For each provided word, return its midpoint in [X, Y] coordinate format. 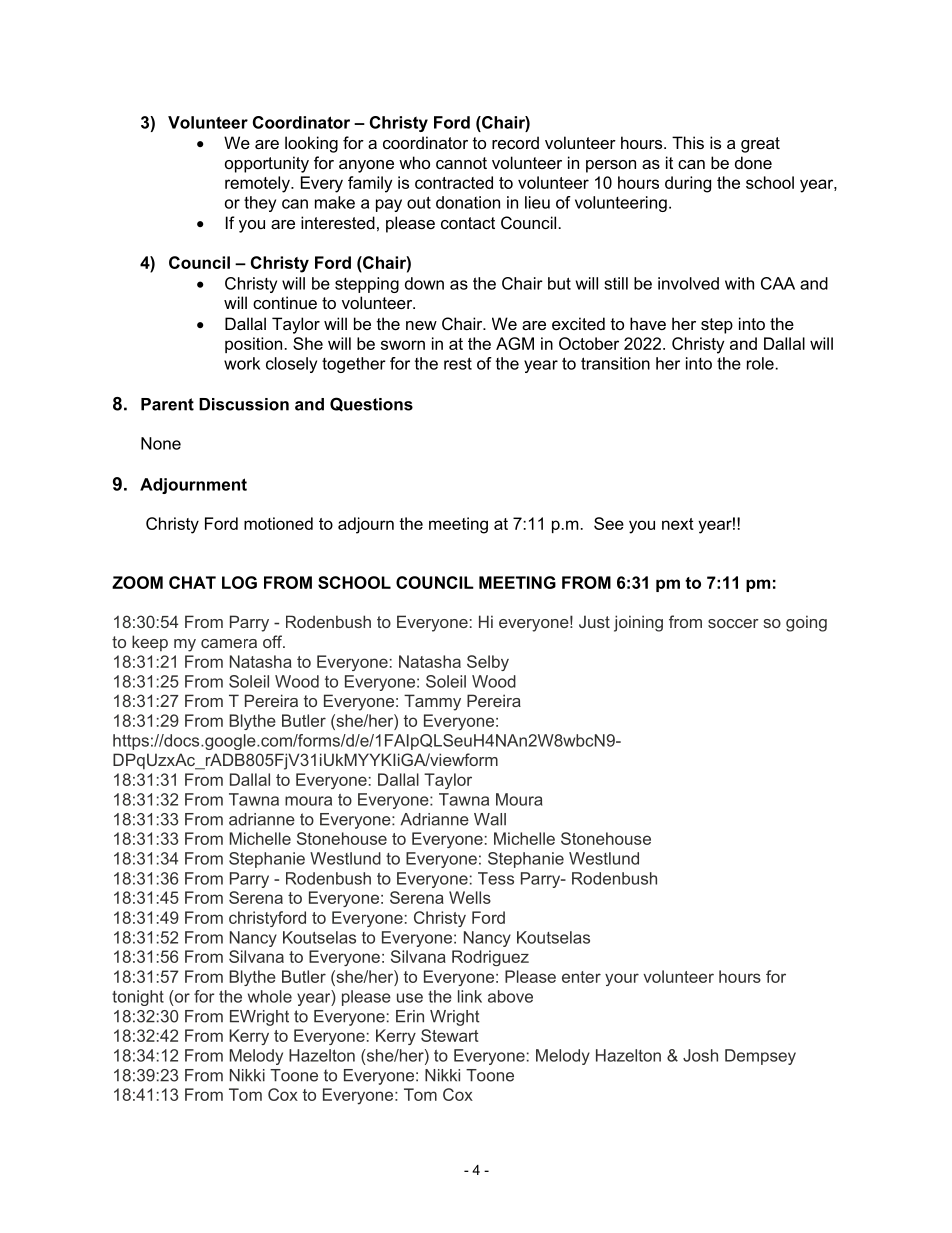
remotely [258, 184]
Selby [488, 663]
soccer [733, 623]
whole [270, 996]
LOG [239, 582]
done [753, 162]
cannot [461, 163]
